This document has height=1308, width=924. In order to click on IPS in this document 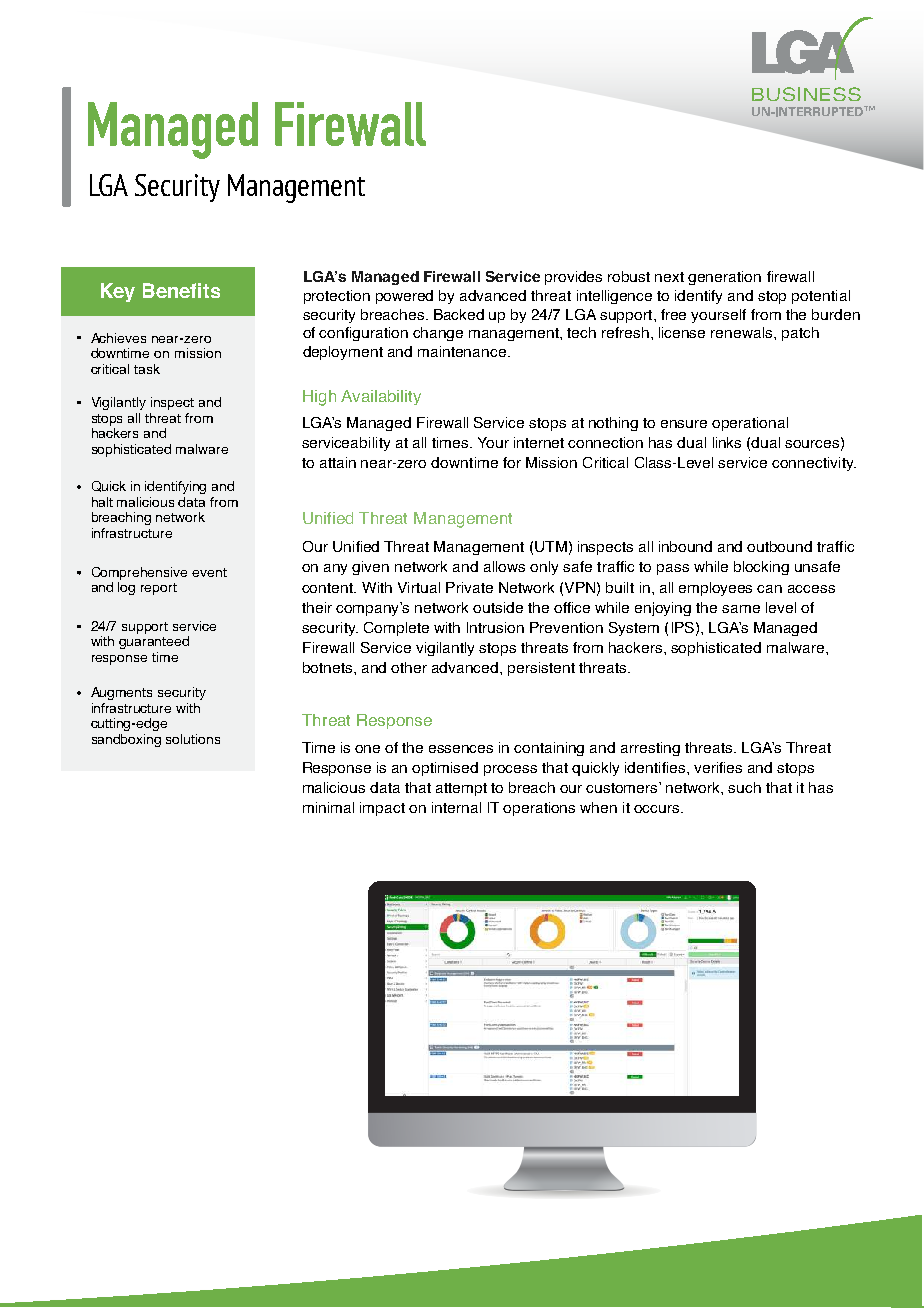, I will do `click(683, 627)`.
